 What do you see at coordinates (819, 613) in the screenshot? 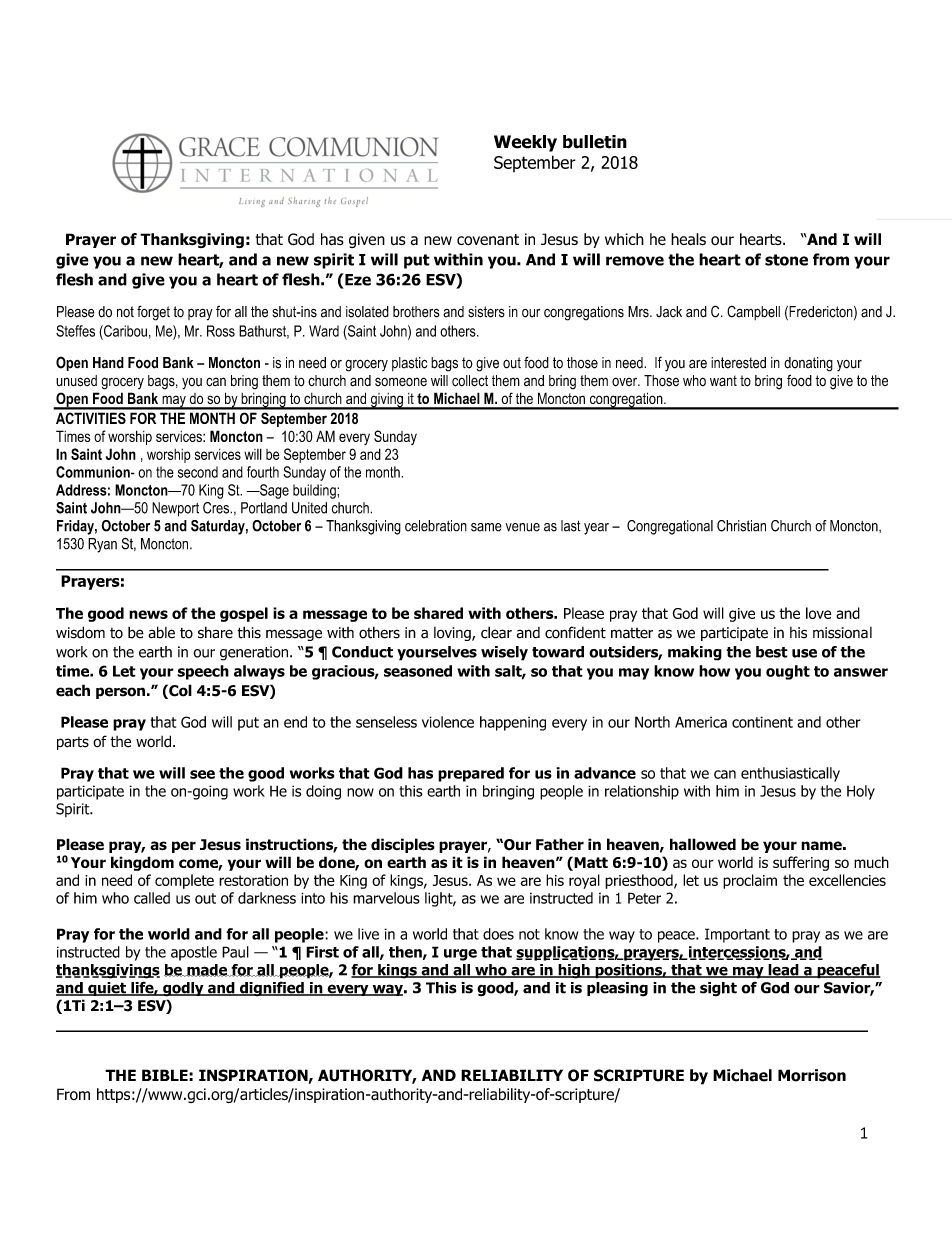
I see `love` at bounding box center [819, 613].
